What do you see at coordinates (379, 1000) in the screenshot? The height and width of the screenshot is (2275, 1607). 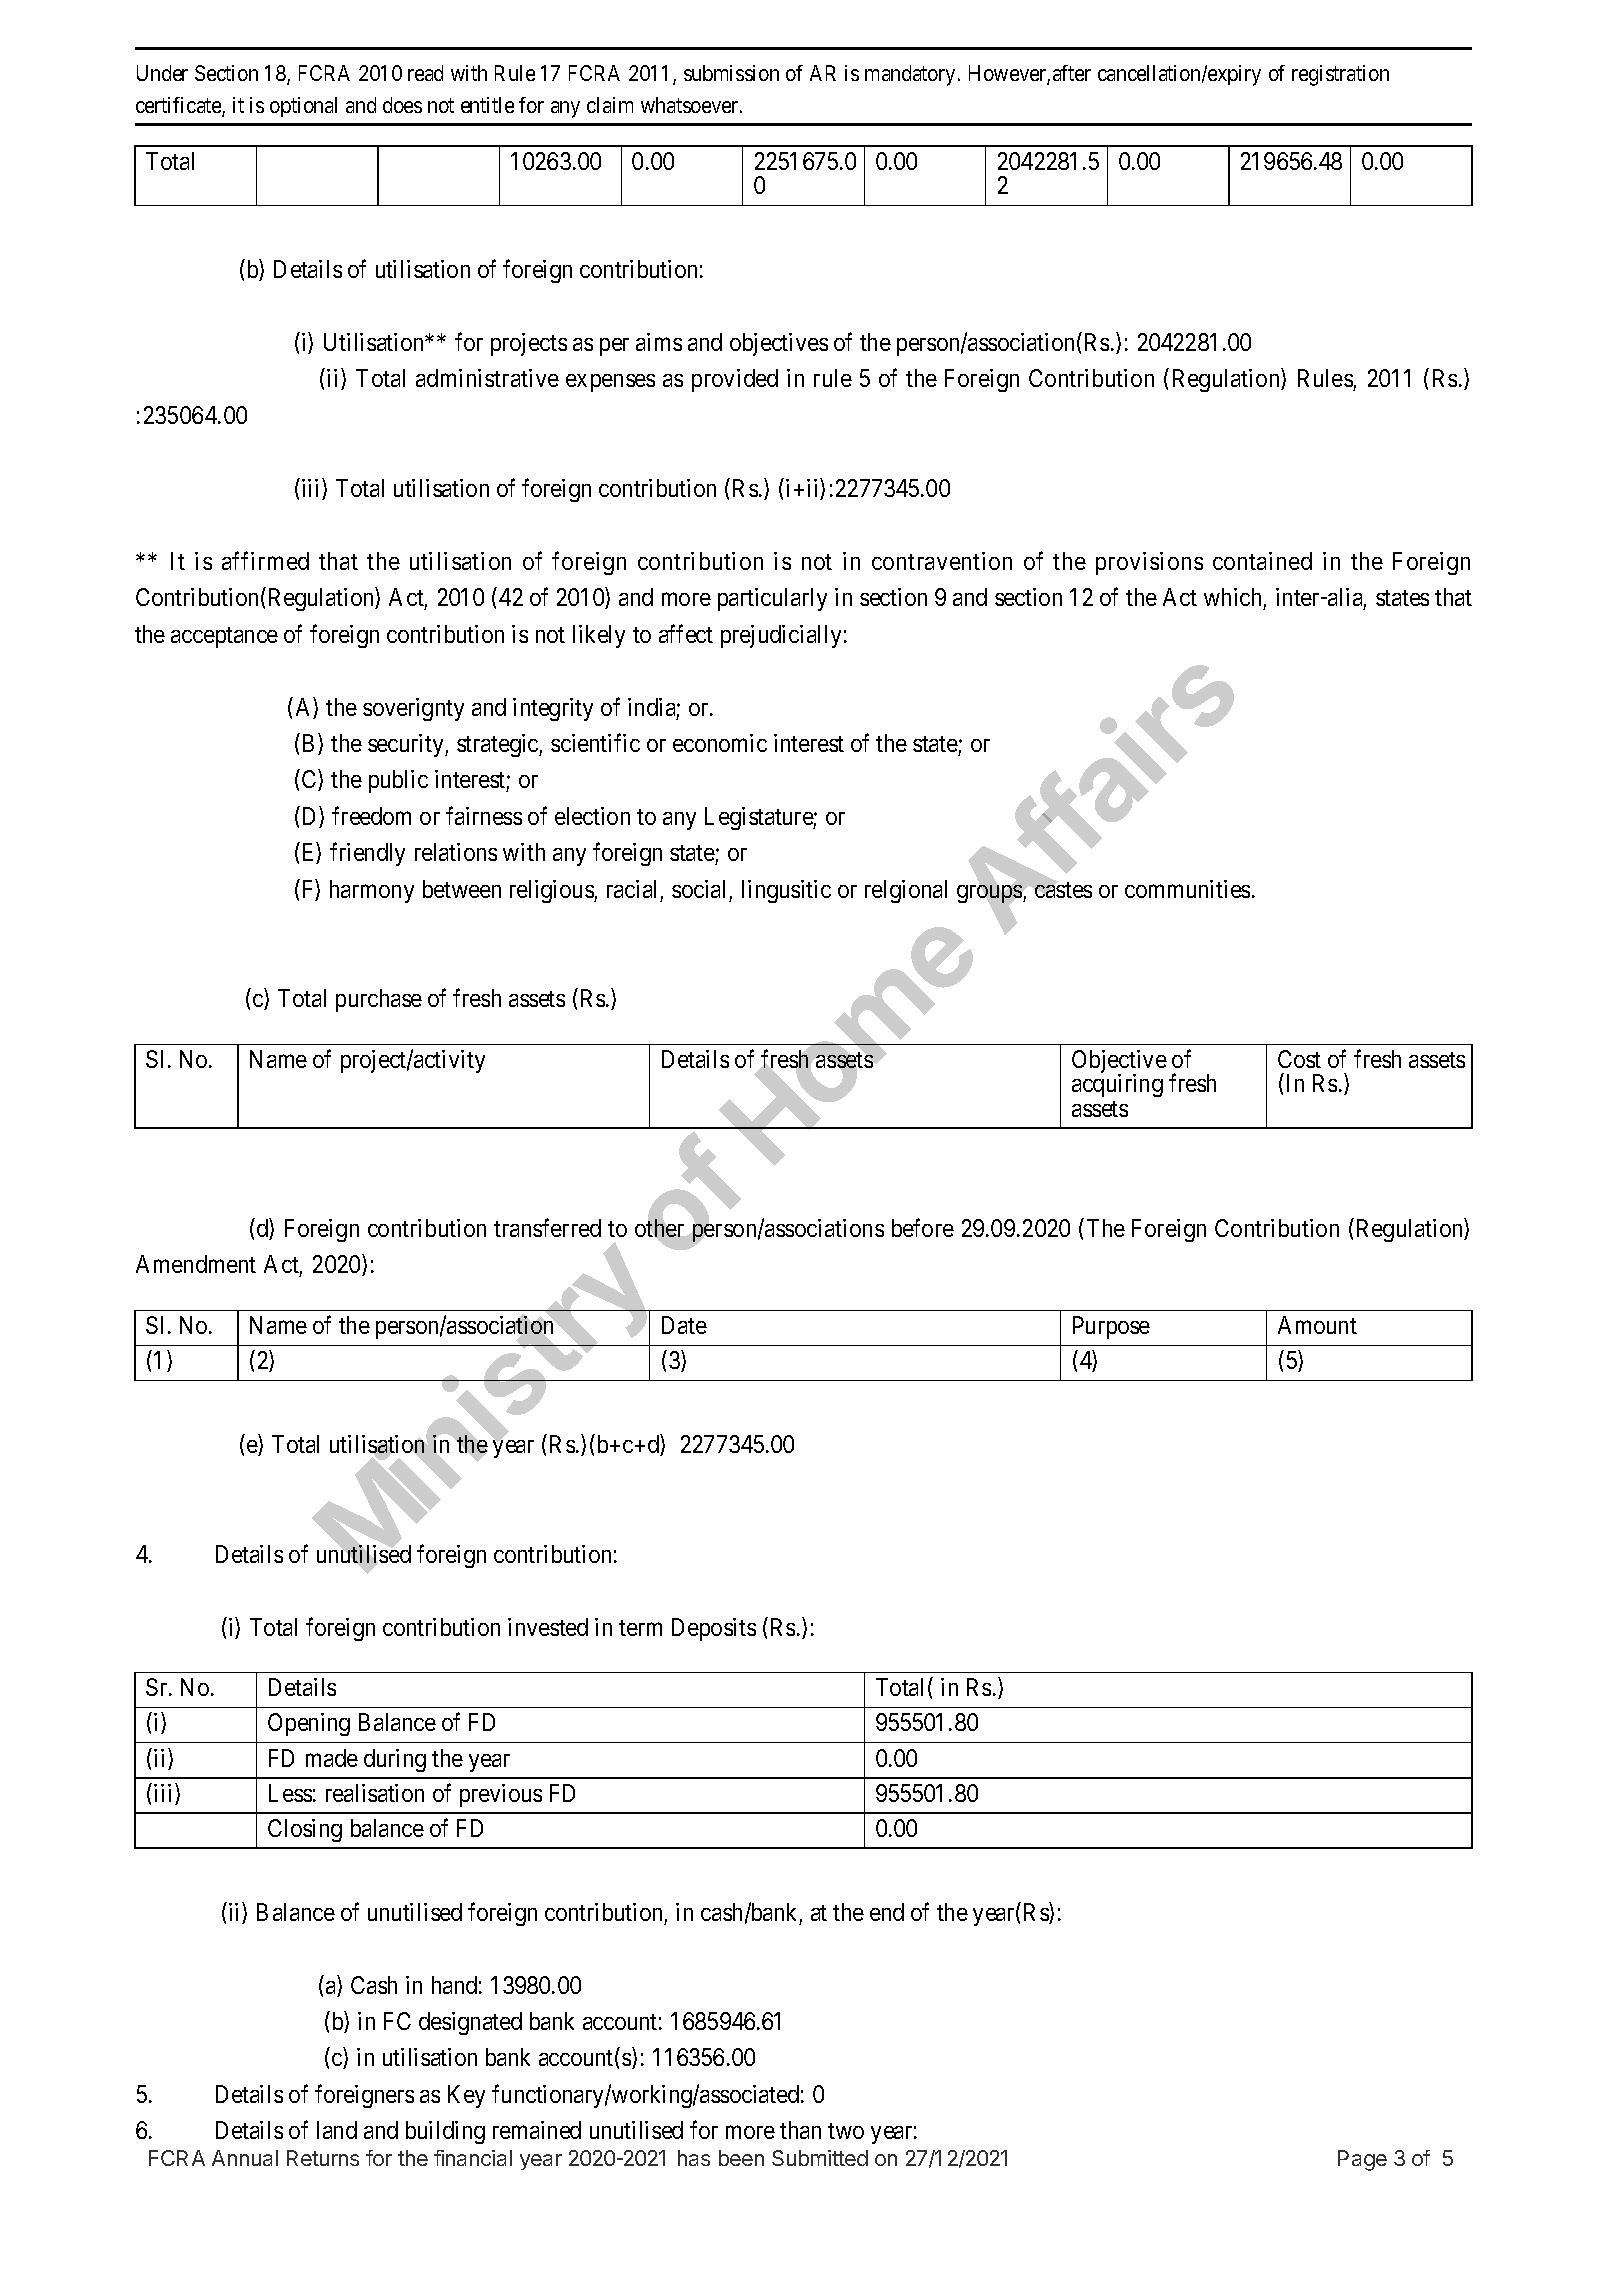 I see `purchase` at bounding box center [379, 1000].
